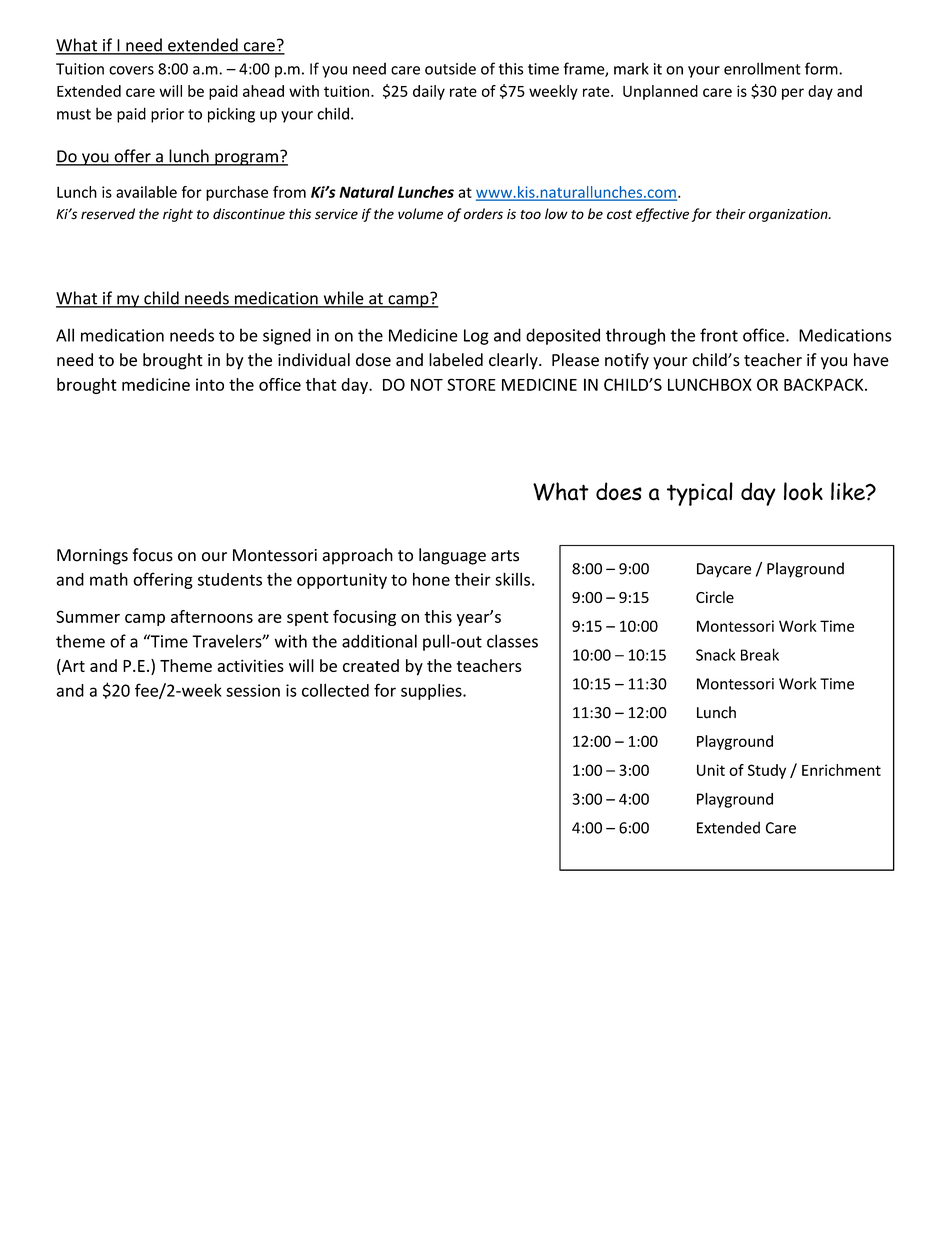  I want to click on right, so click(178, 215).
